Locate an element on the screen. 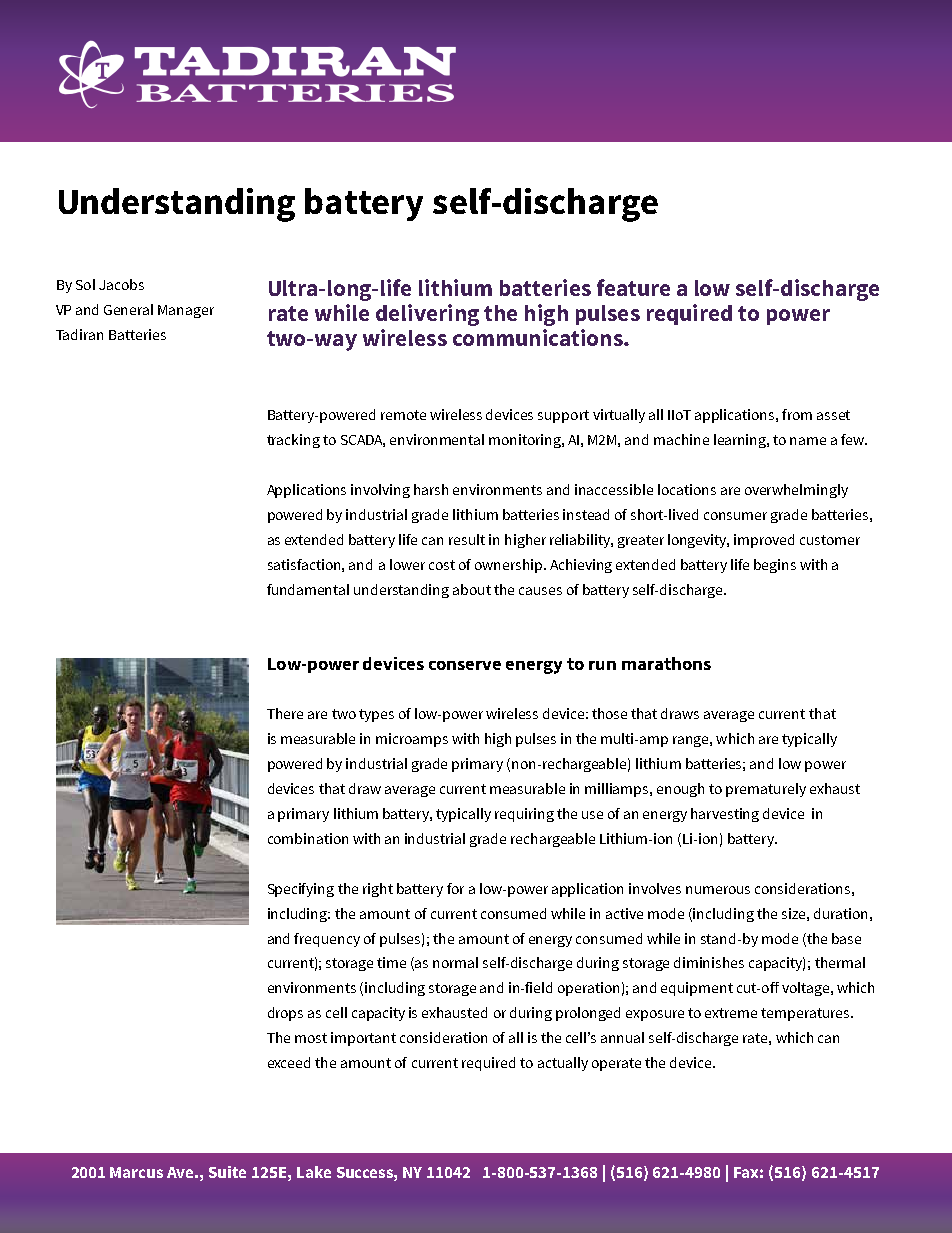  prematurely is located at coordinates (766, 790).
